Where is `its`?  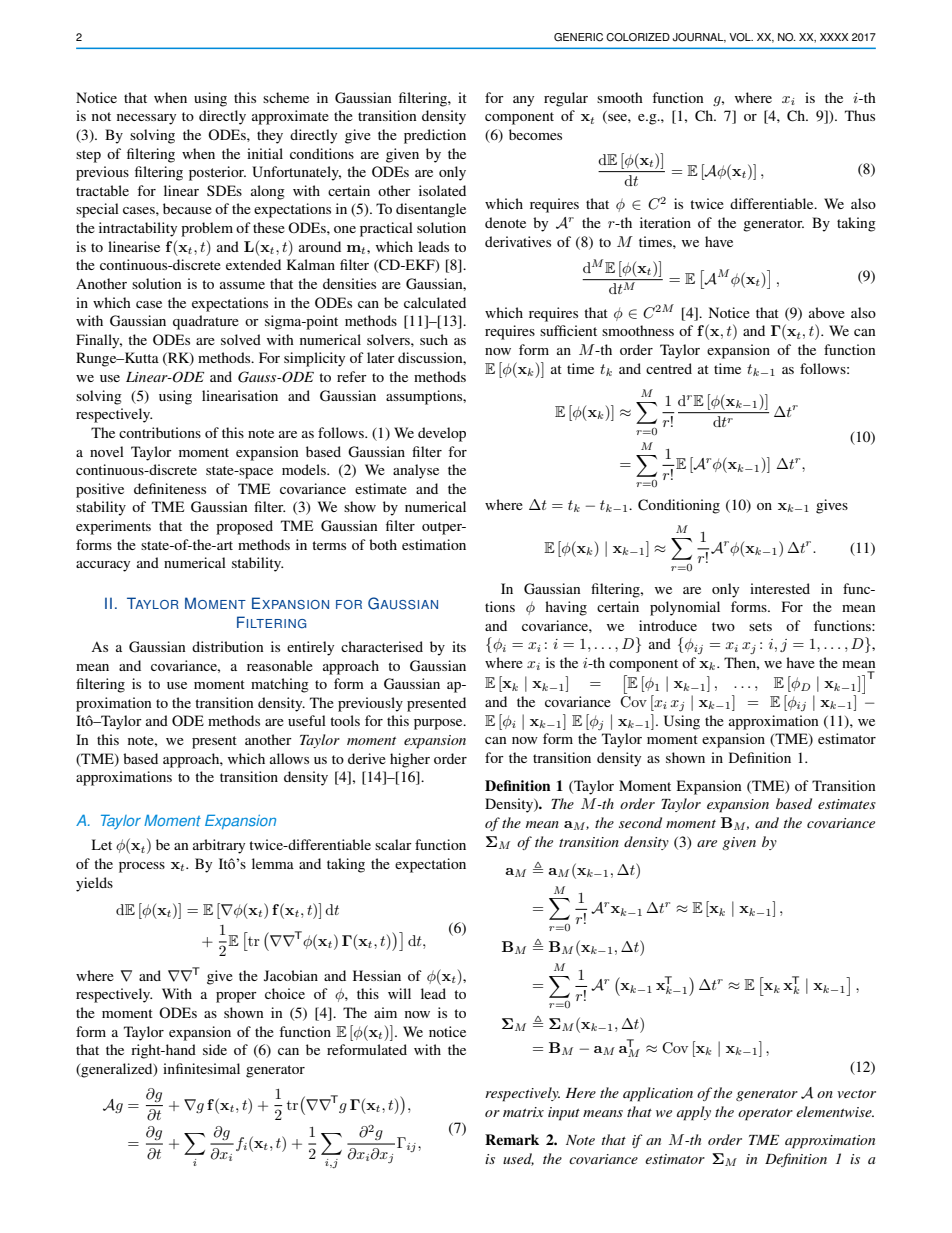 its is located at coordinates (459, 646).
